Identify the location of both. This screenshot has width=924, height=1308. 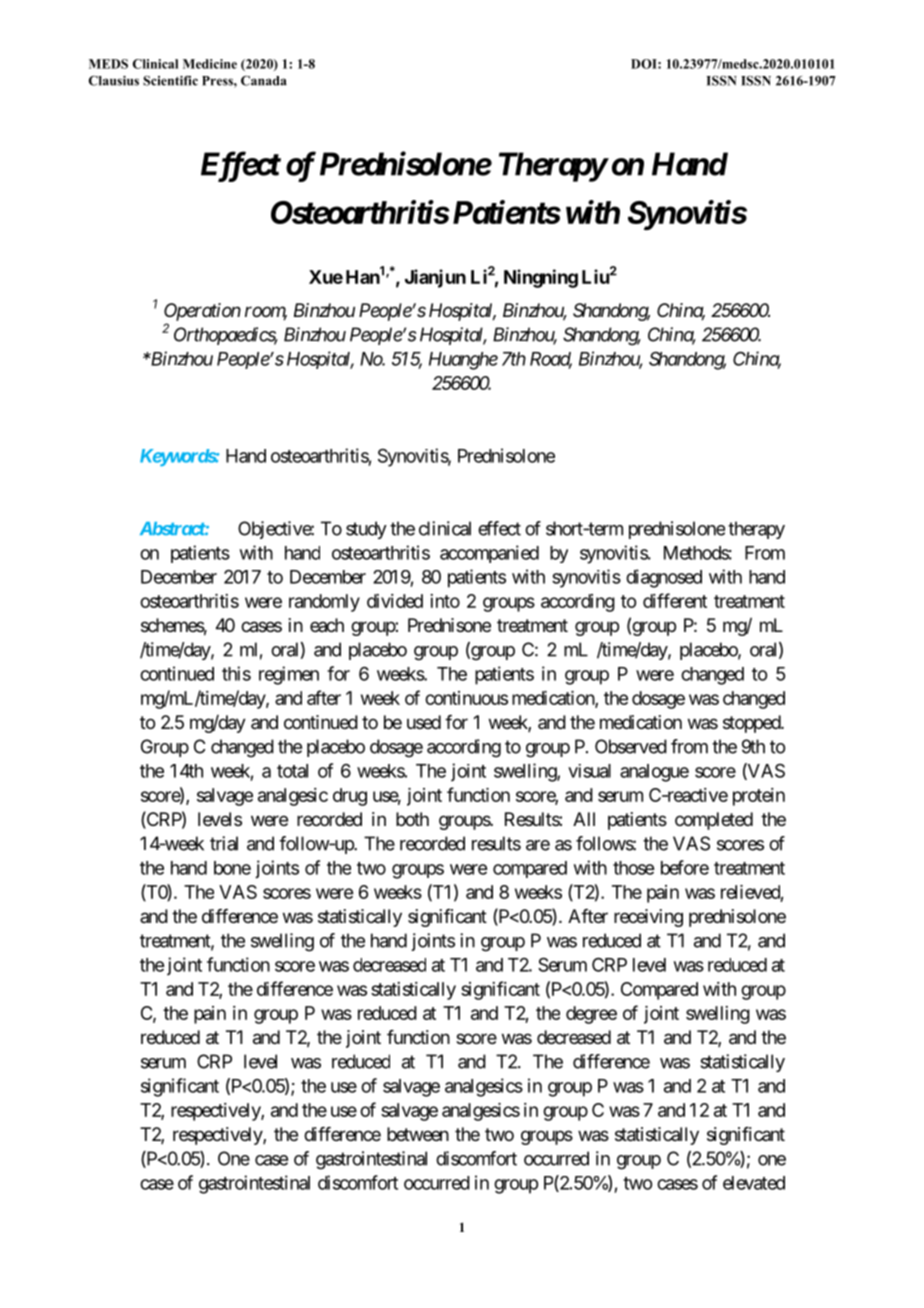
(412, 819).
